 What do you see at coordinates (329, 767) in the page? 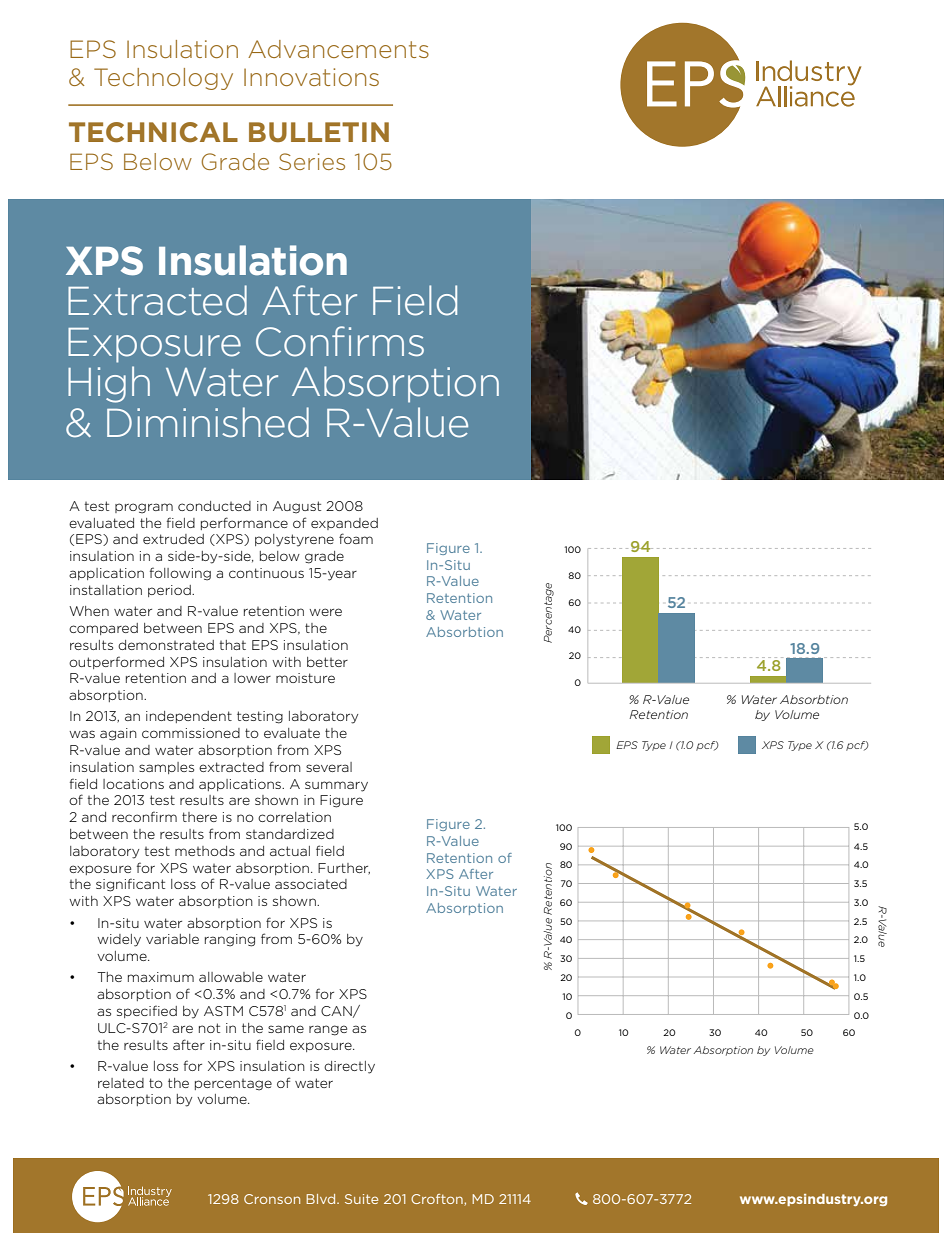
I see `several` at bounding box center [329, 767].
